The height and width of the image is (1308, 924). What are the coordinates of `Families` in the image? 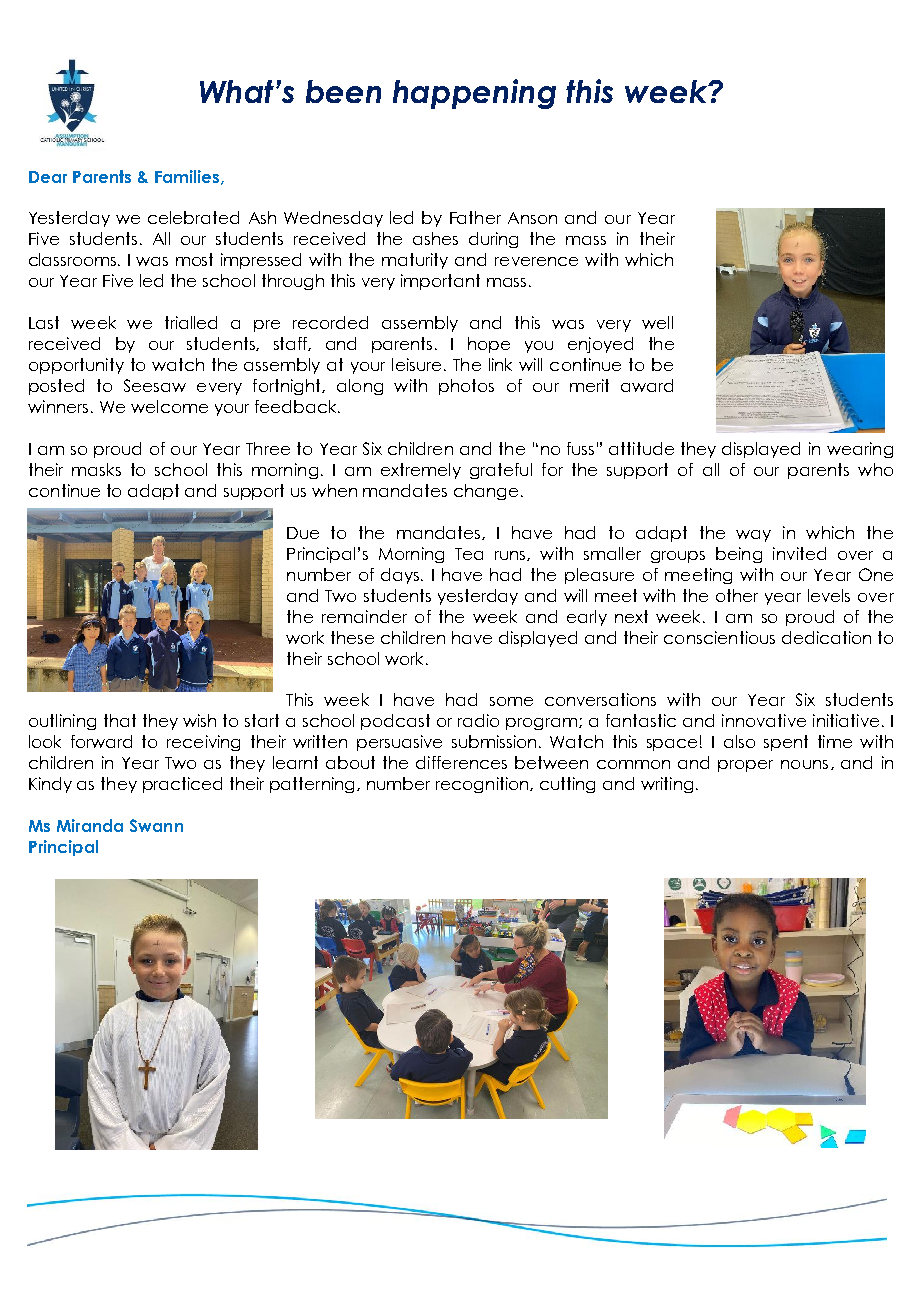 It's located at (188, 177).
